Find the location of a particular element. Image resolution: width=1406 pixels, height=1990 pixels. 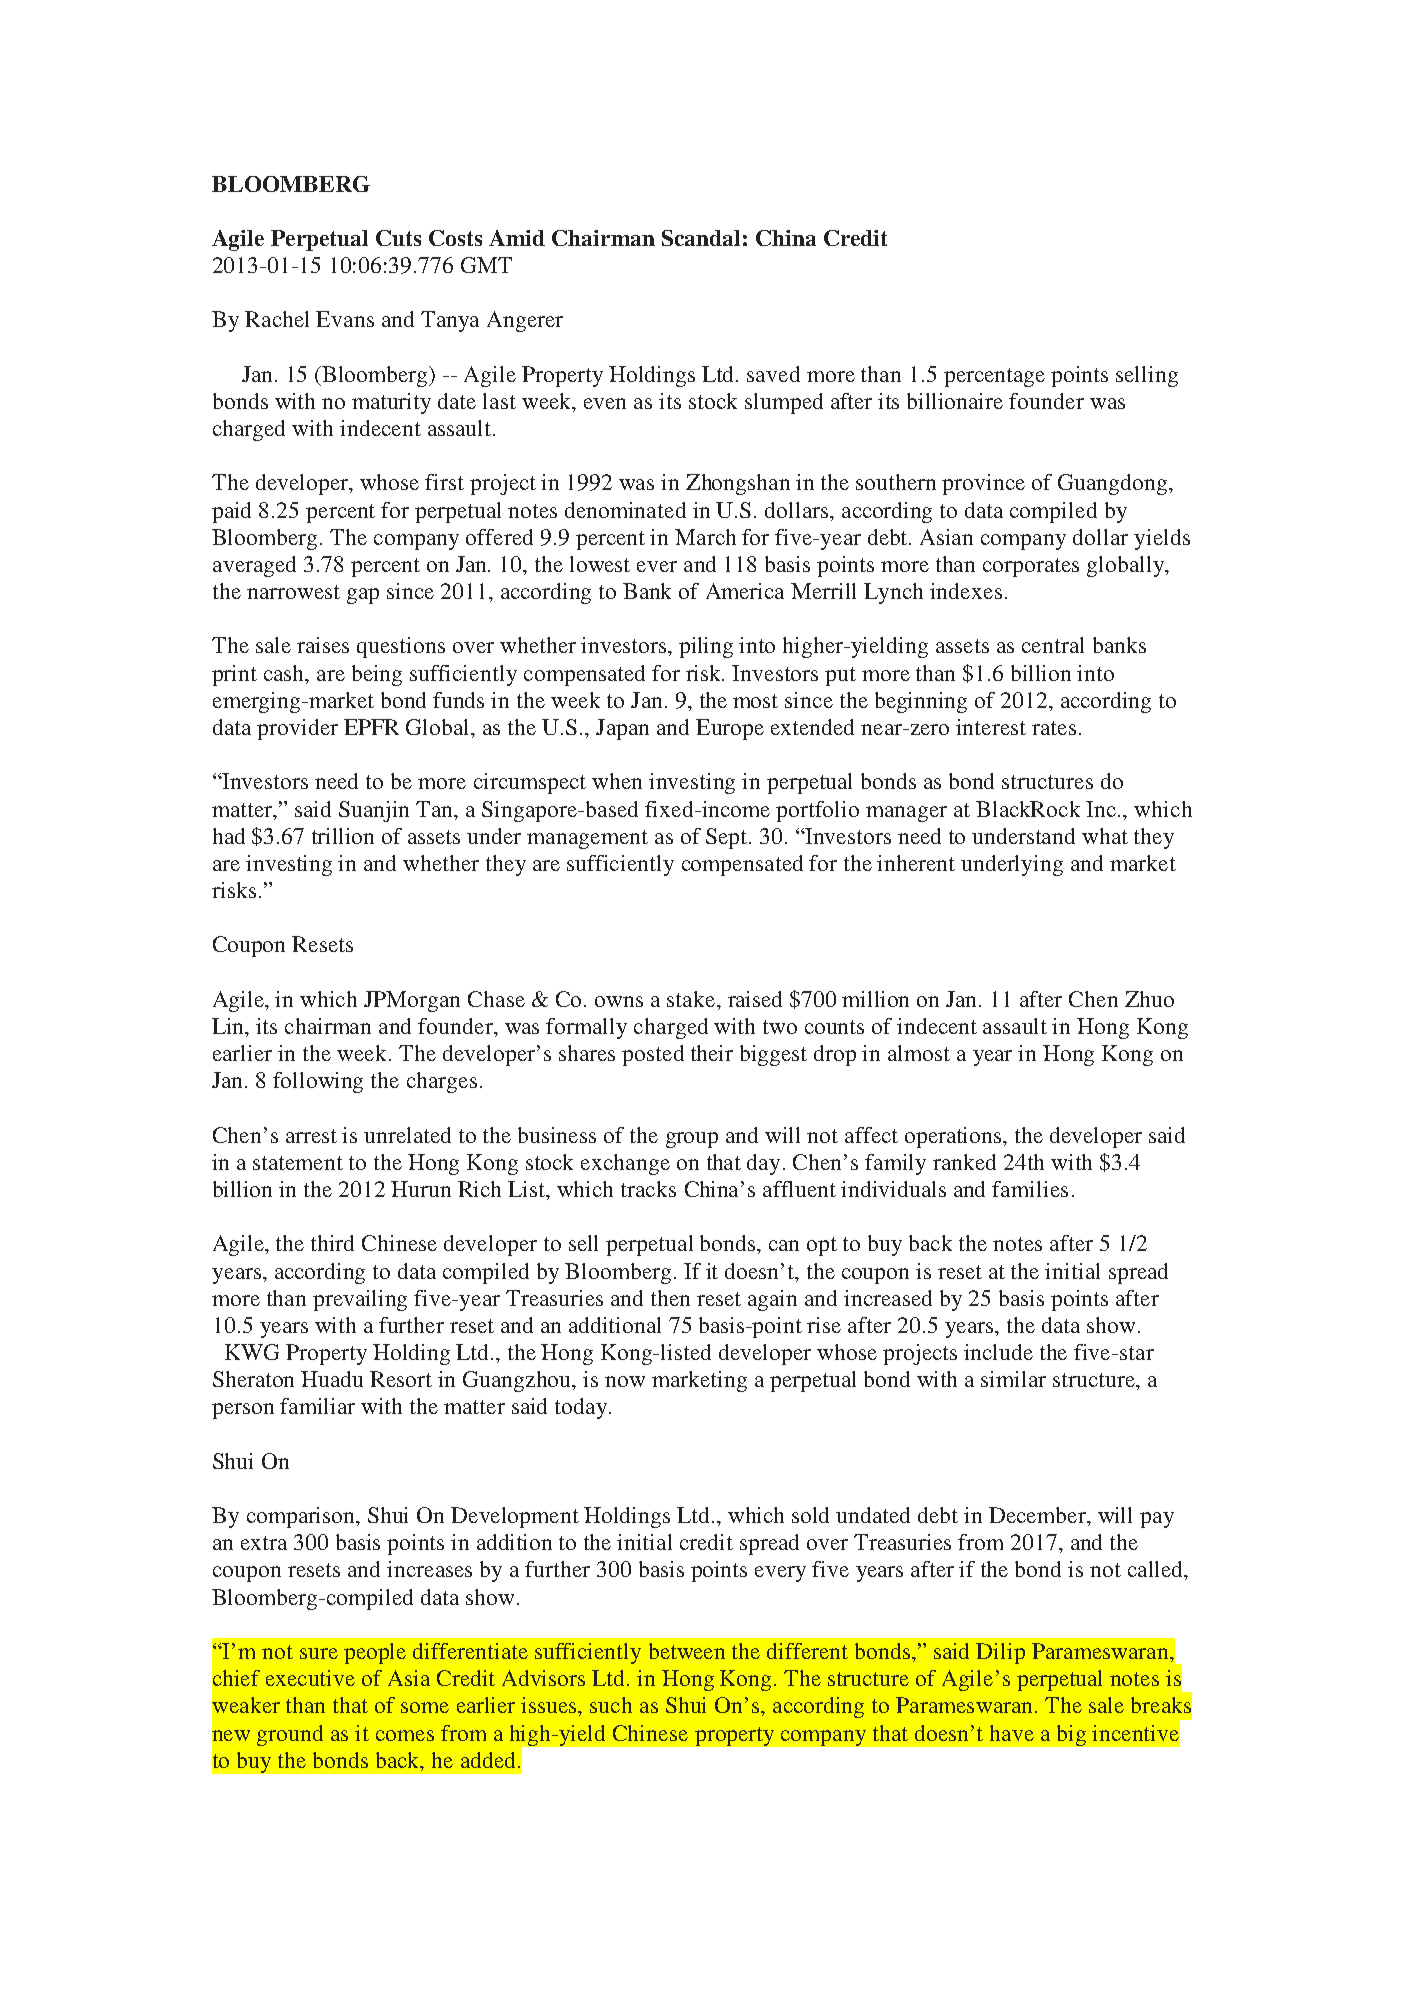

Scandal is located at coordinates (701, 238).
